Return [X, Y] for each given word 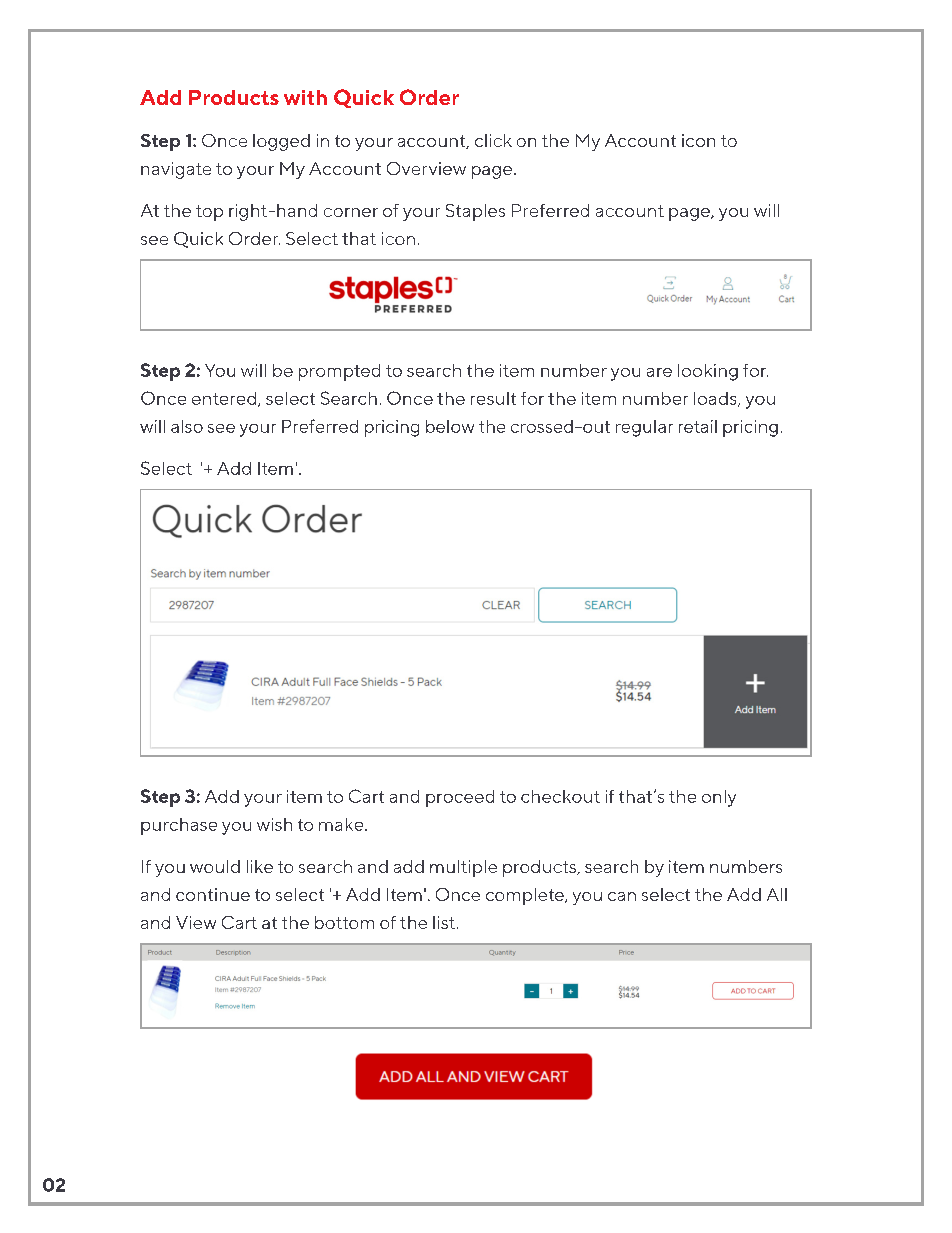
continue [213, 894]
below [450, 426]
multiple [463, 868]
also [187, 426]
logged [281, 142]
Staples [475, 212]
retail [698, 426]
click [493, 140]
